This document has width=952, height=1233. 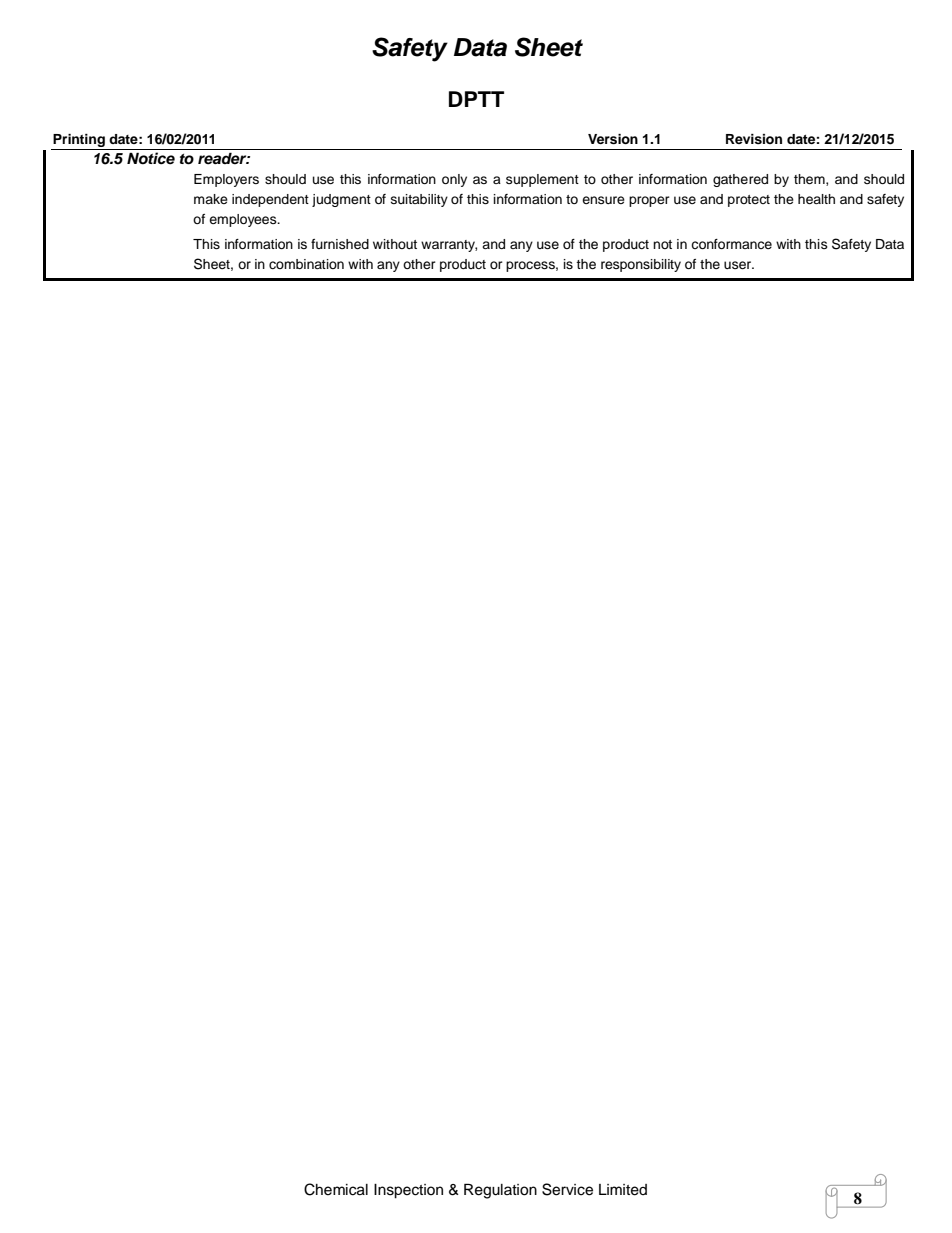 I want to click on Notice, so click(x=151, y=158).
